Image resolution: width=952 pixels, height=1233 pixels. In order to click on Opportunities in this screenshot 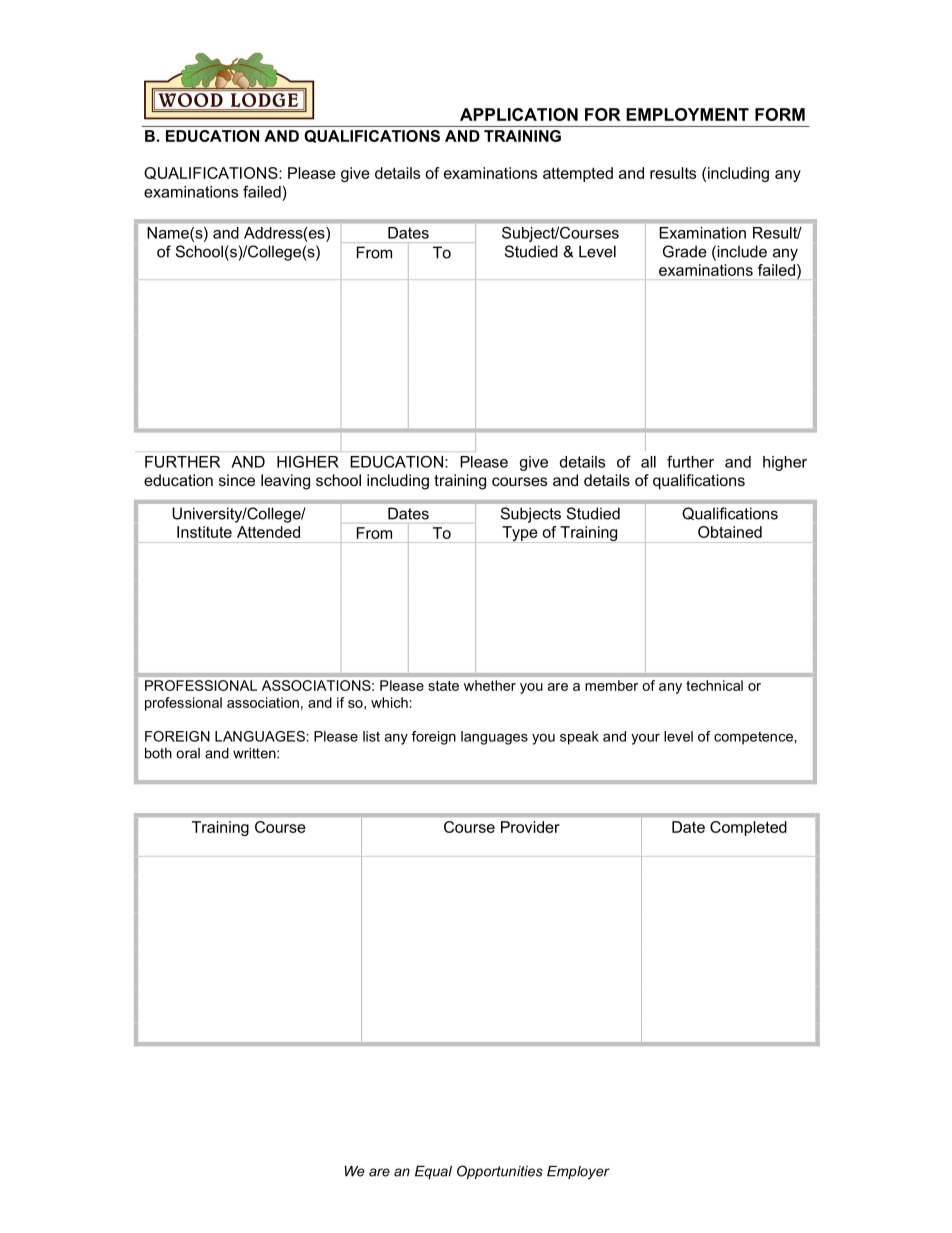, I will do `click(500, 1172)`.
